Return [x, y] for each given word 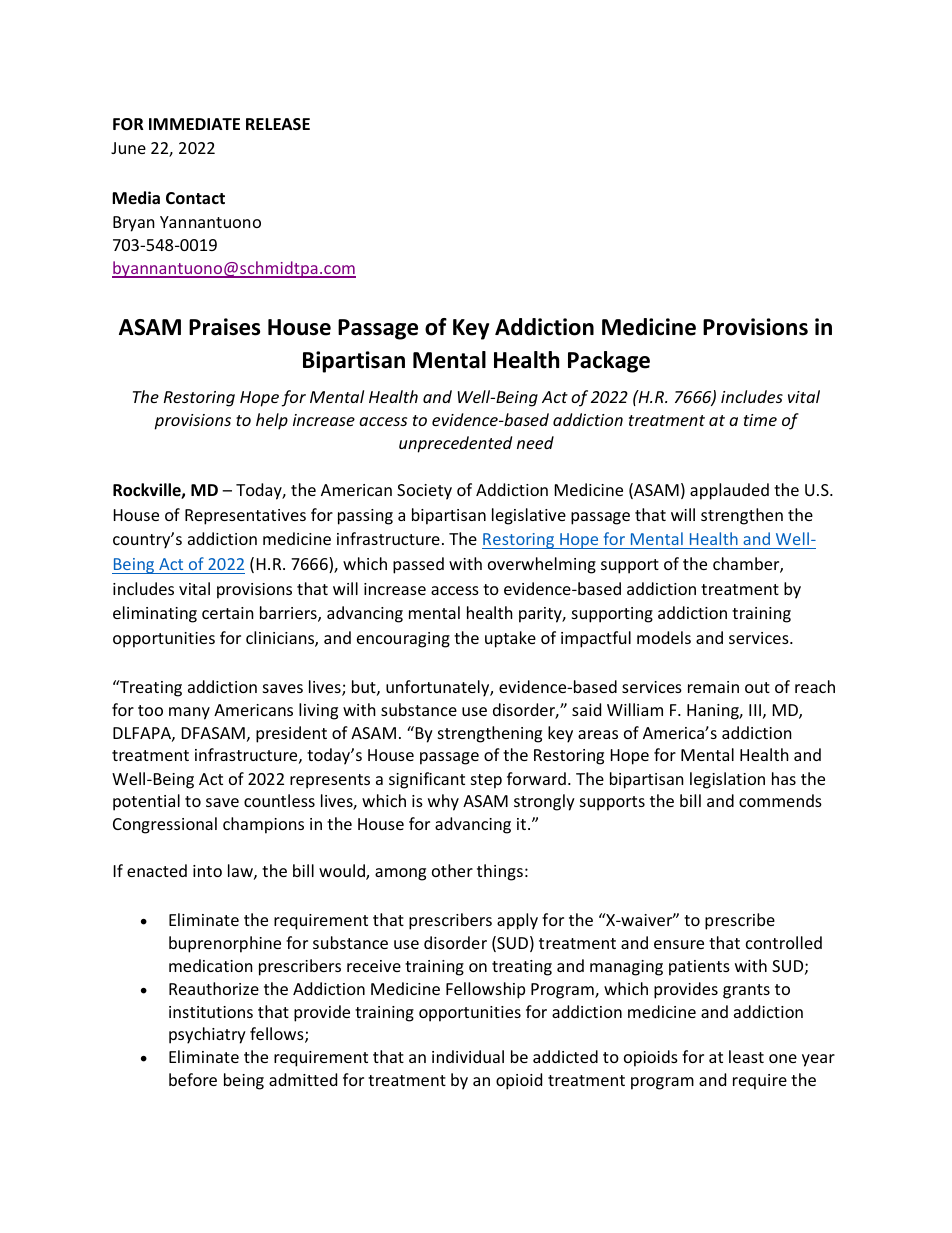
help [272, 421]
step [486, 781]
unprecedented [455, 444]
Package [609, 362]
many [189, 713]
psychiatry [207, 1035]
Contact [195, 198]
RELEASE [278, 124]
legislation [727, 780]
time [760, 420]
